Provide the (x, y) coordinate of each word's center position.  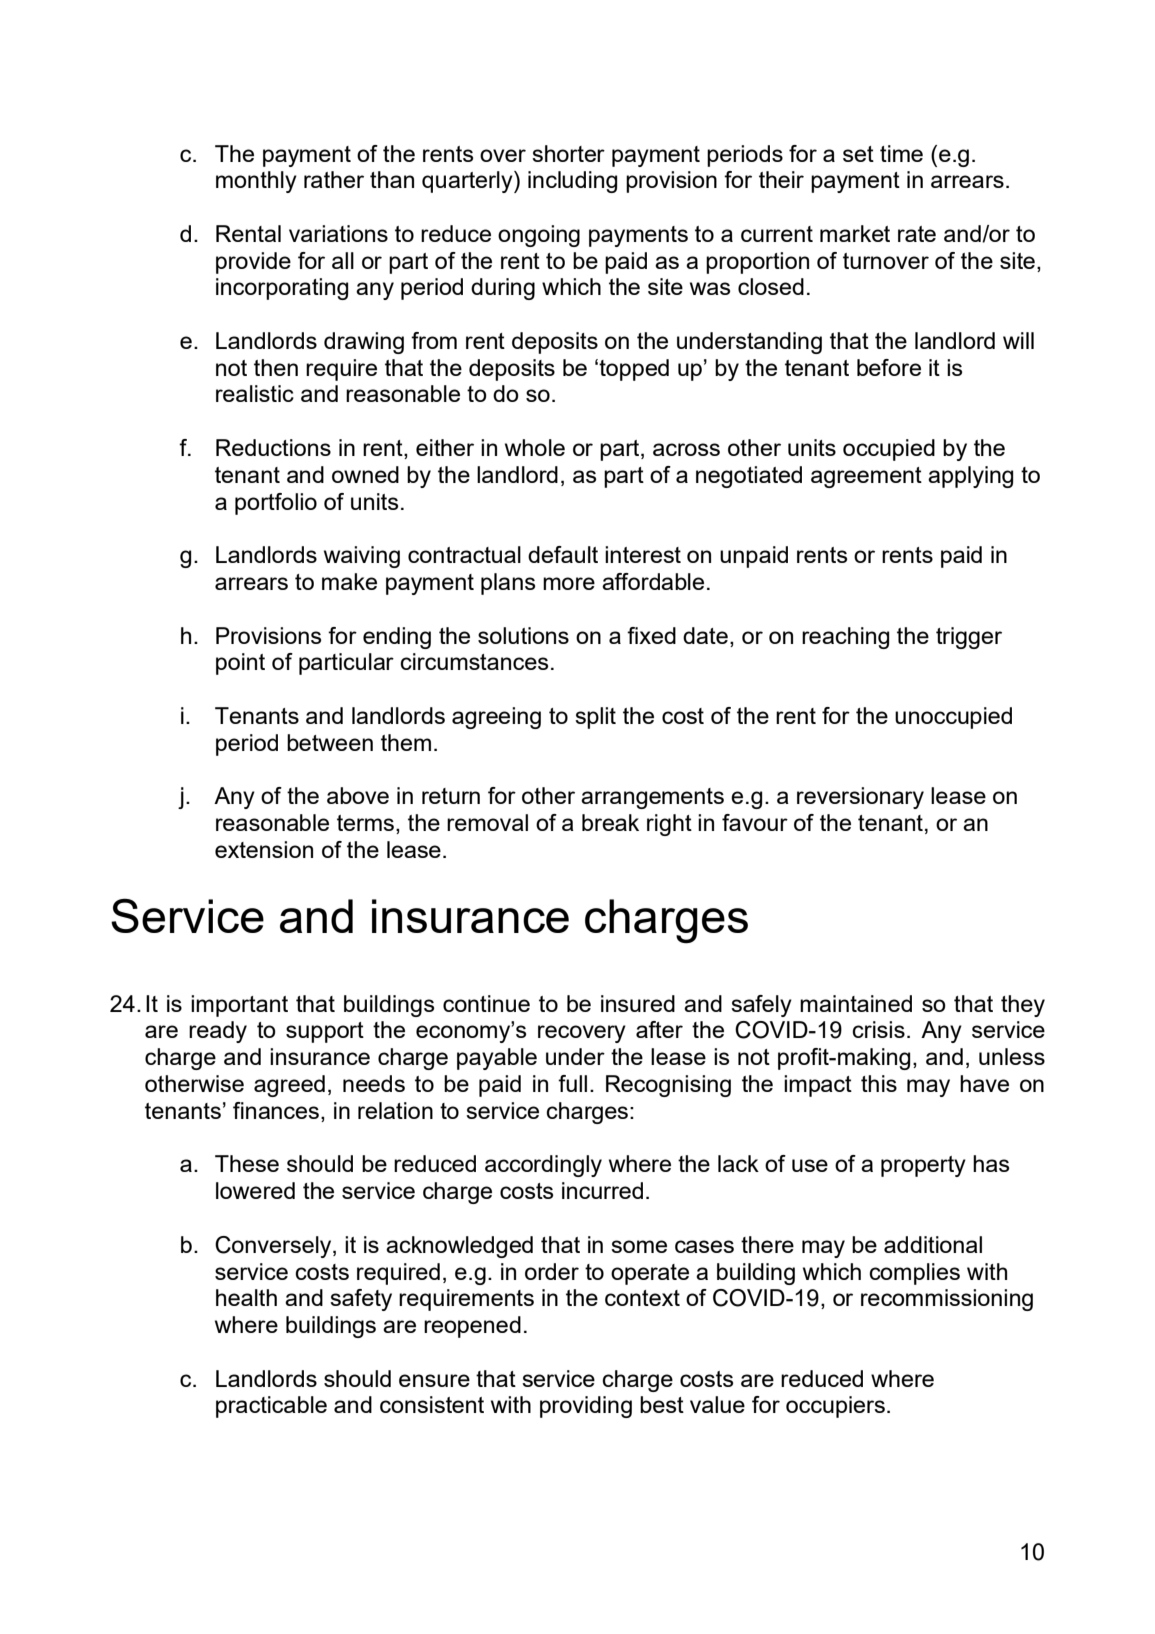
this (879, 1083)
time (901, 153)
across (686, 449)
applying (970, 477)
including (572, 182)
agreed (289, 1086)
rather (334, 179)
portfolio (276, 504)
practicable (271, 1407)
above (358, 795)
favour (755, 822)
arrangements (652, 798)
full (572, 1083)
